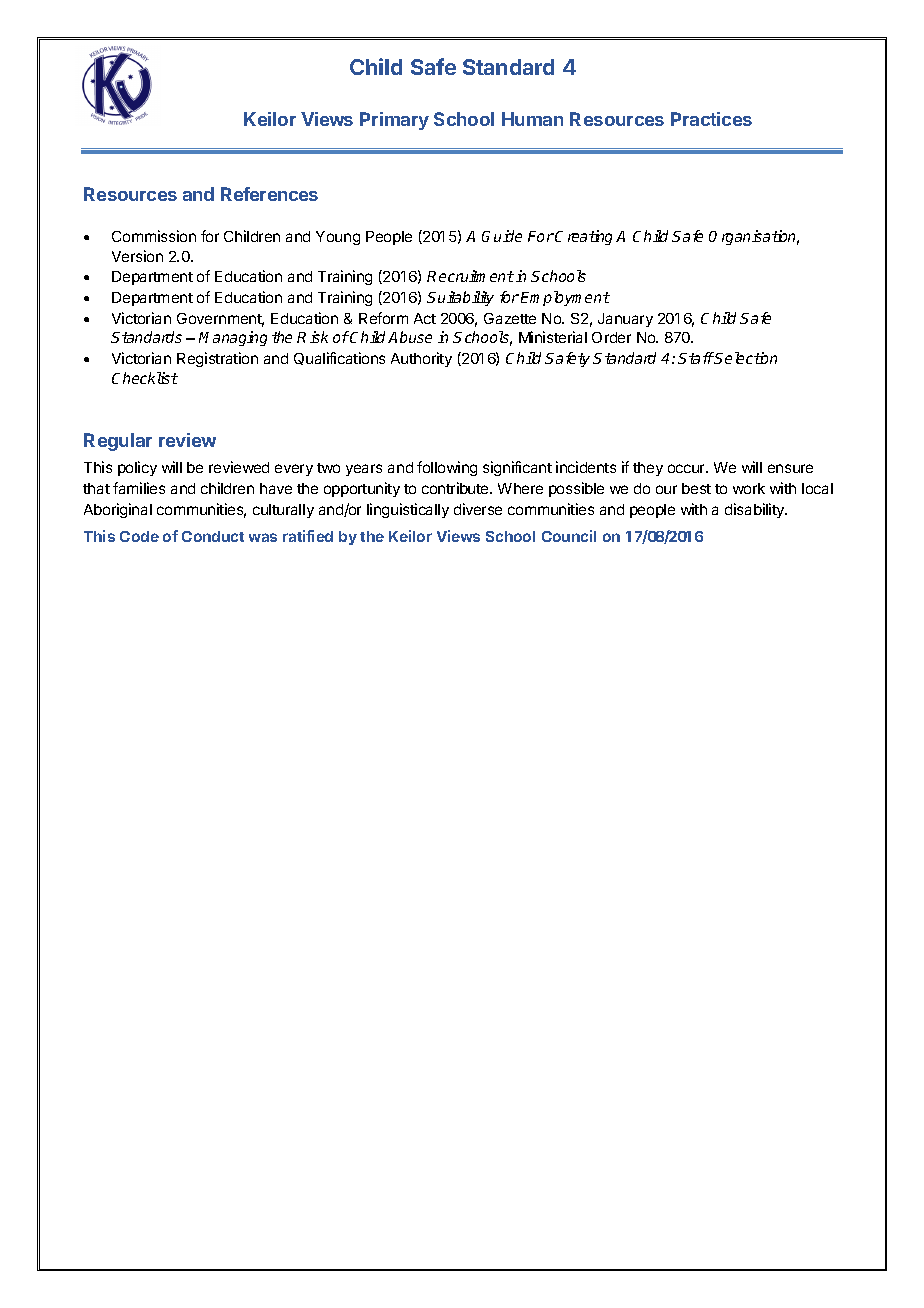 The image size is (924, 1308). What do you see at coordinates (711, 119) in the page?
I see `Practices` at bounding box center [711, 119].
